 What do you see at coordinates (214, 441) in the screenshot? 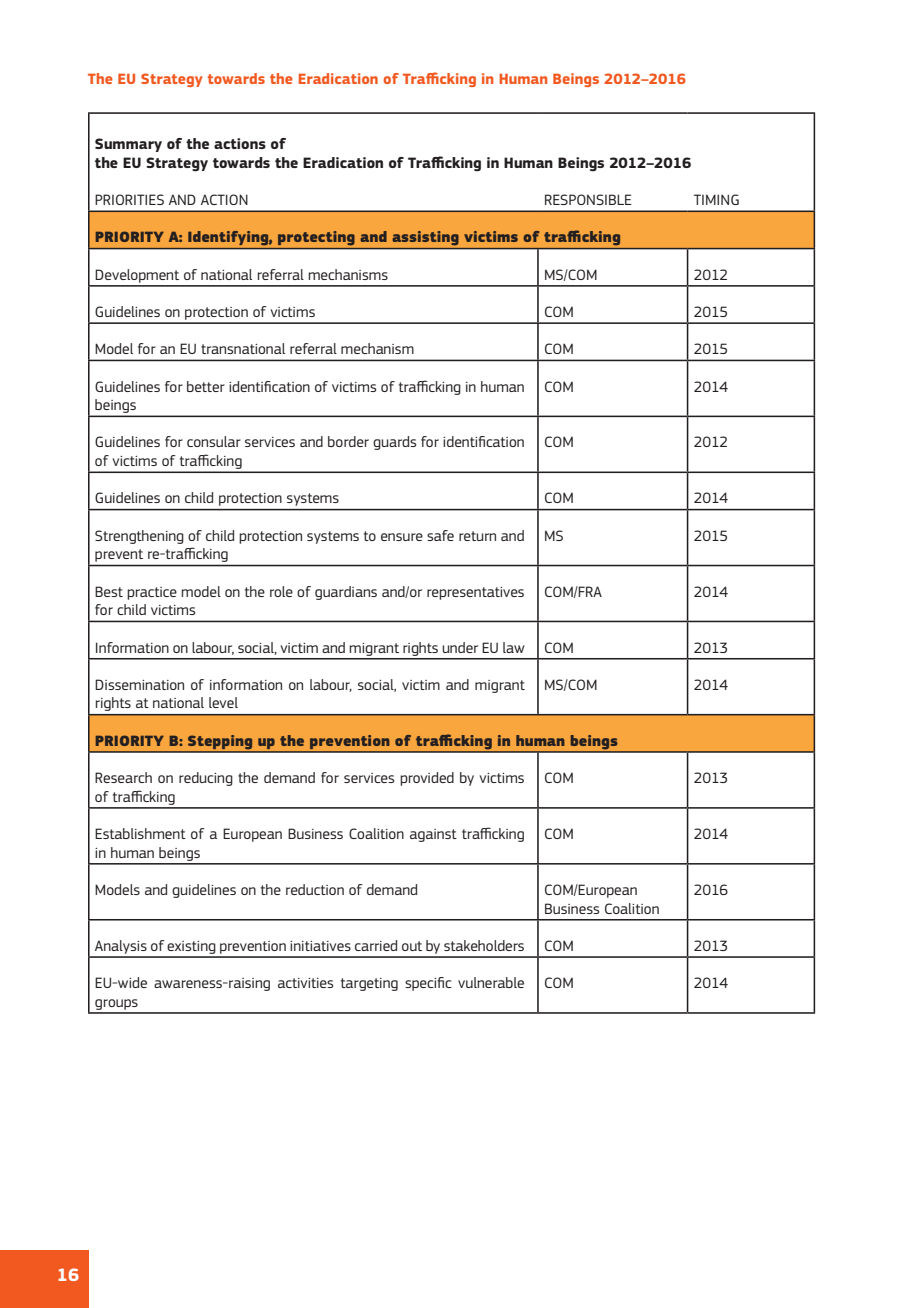
I see `consular` at bounding box center [214, 441].
